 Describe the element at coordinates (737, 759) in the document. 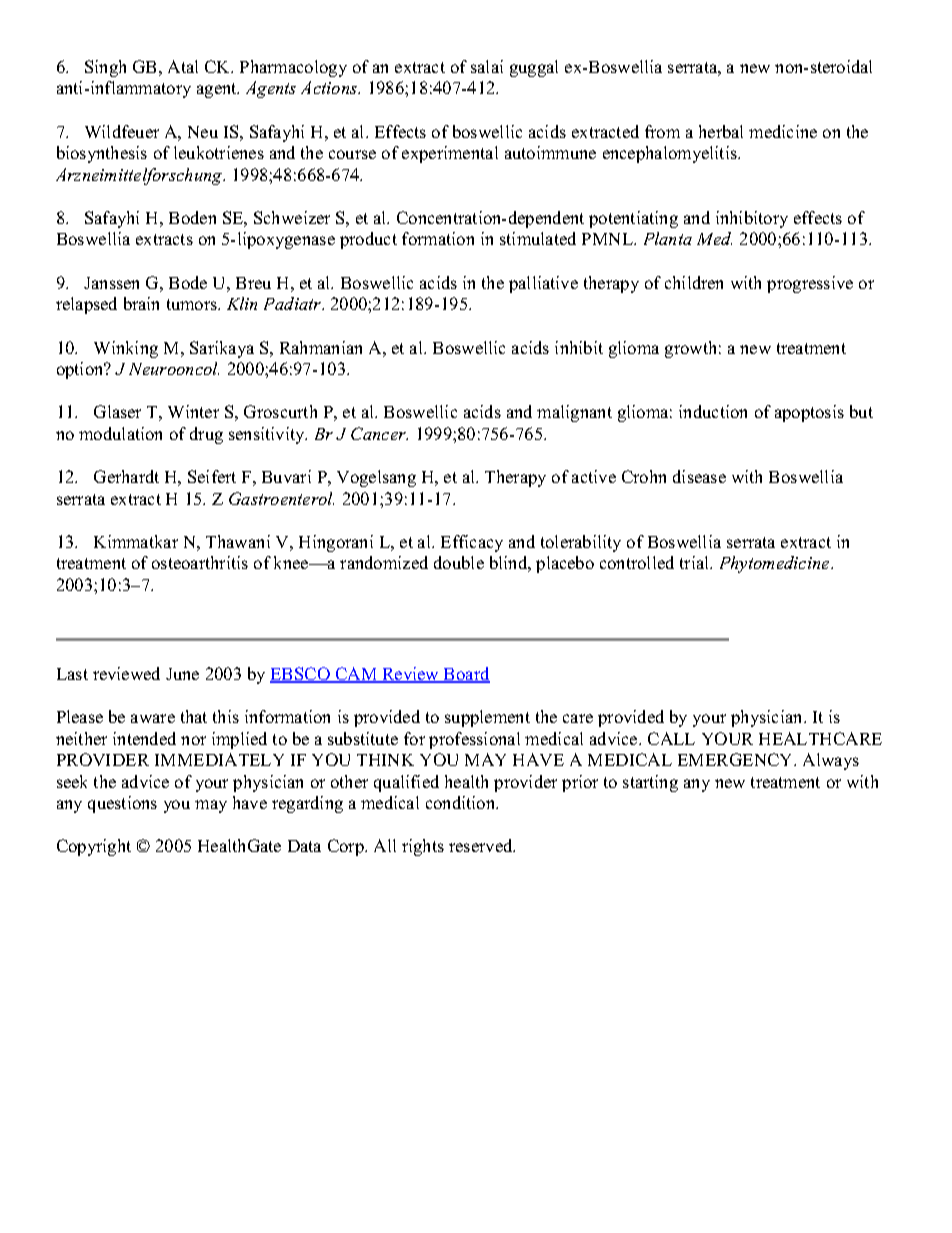

I see `EMERGENCY` at that location.
